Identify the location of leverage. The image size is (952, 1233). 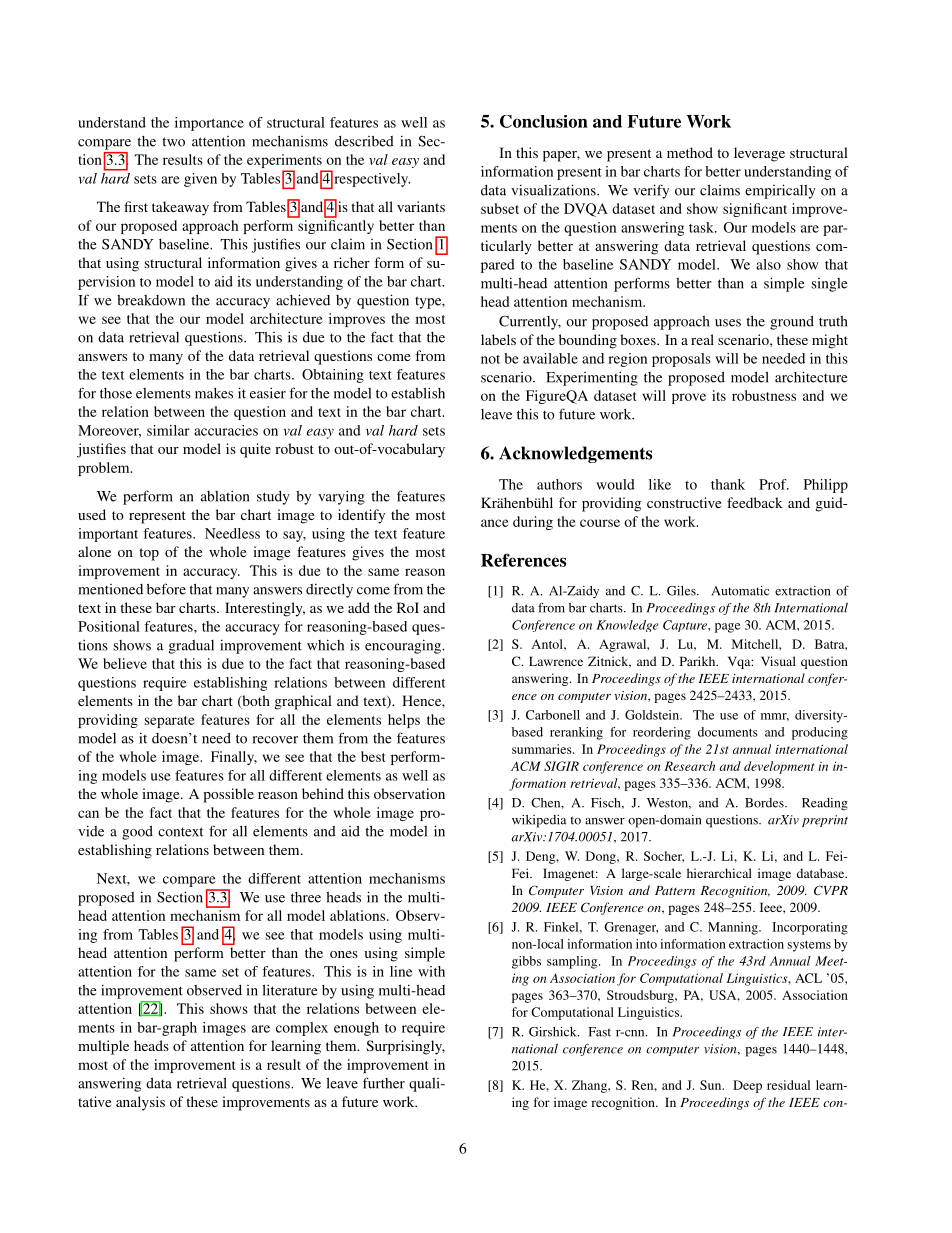
(759, 154).
